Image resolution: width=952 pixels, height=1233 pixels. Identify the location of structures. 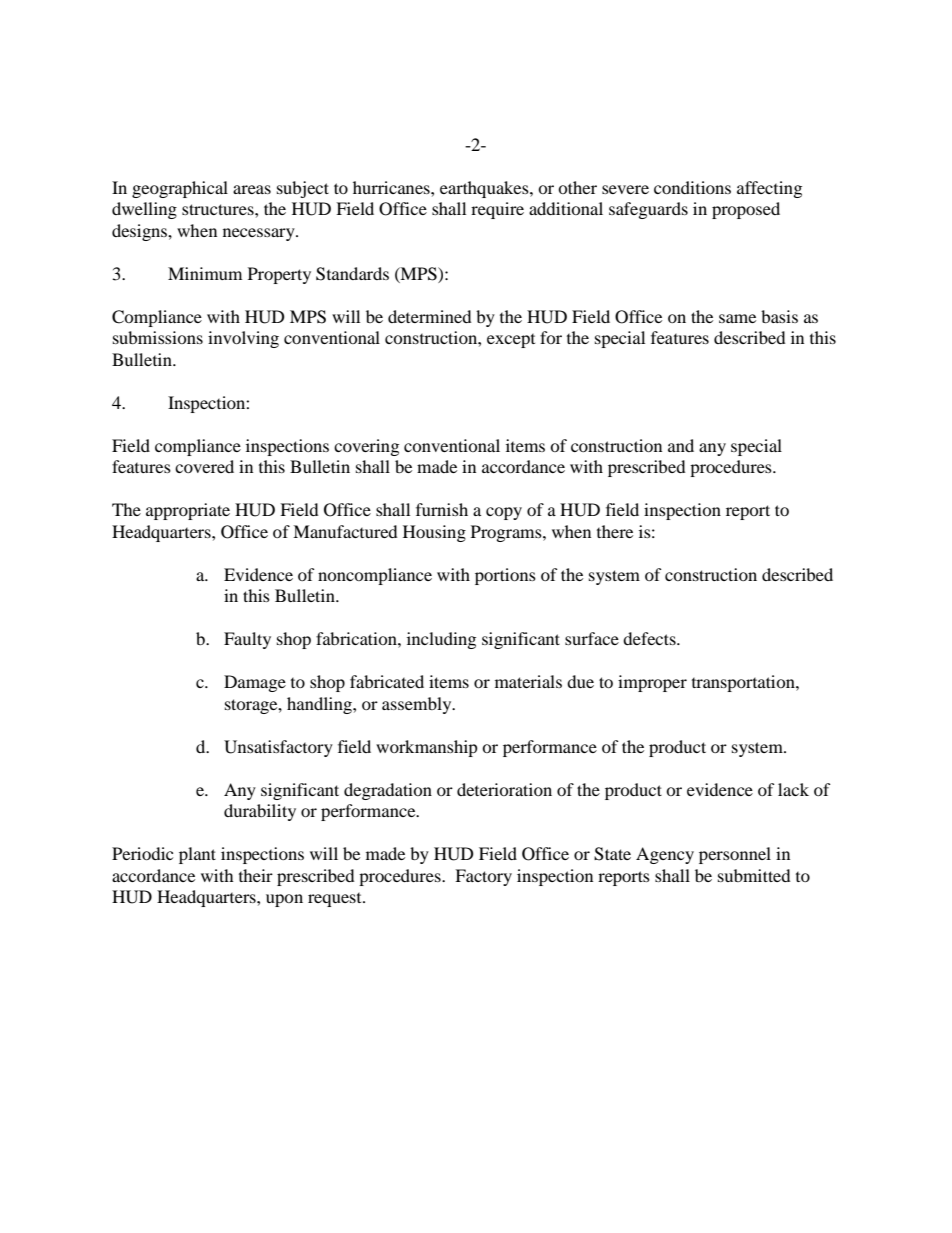
(219, 209).
